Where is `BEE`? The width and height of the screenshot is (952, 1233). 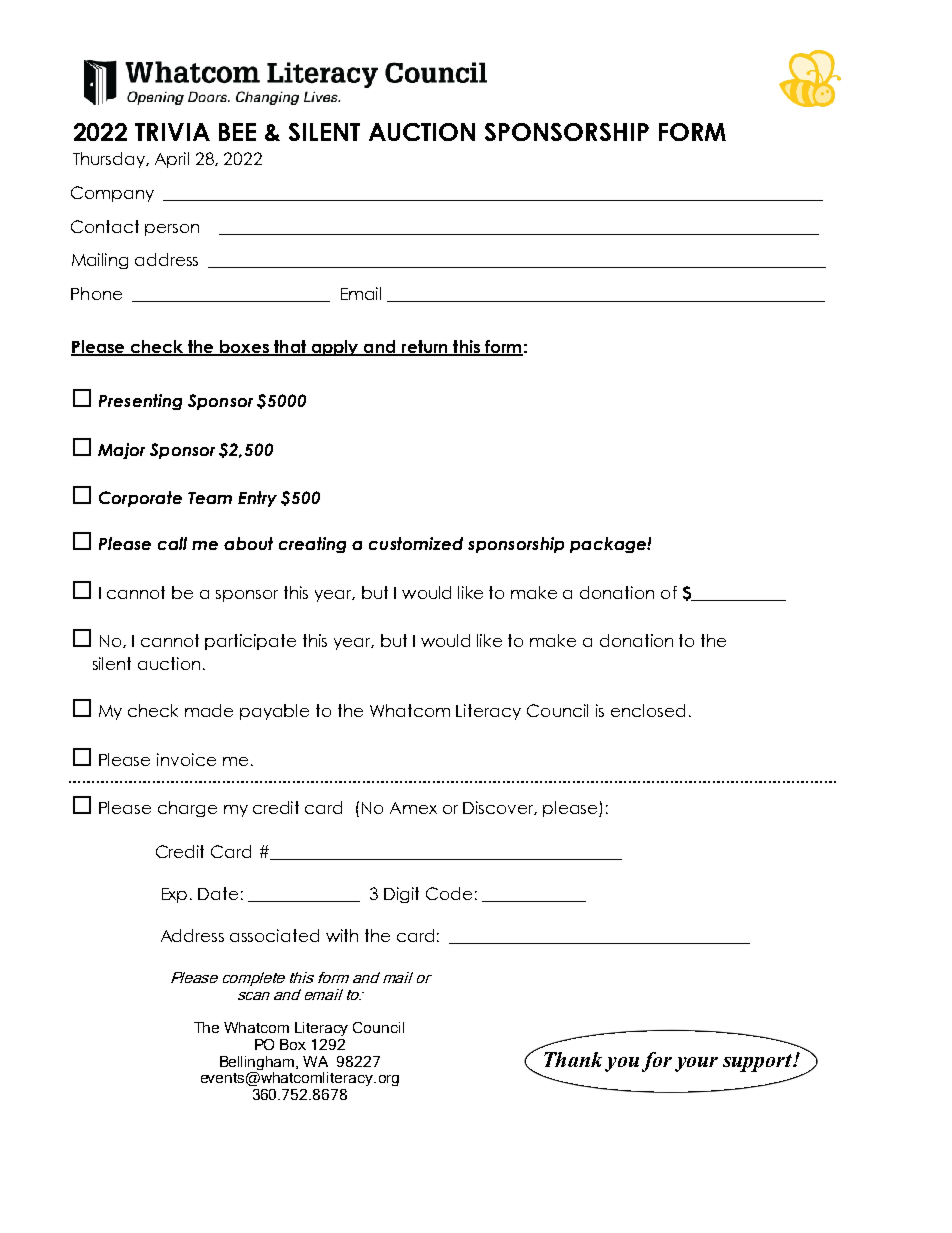 BEE is located at coordinates (237, 132).
